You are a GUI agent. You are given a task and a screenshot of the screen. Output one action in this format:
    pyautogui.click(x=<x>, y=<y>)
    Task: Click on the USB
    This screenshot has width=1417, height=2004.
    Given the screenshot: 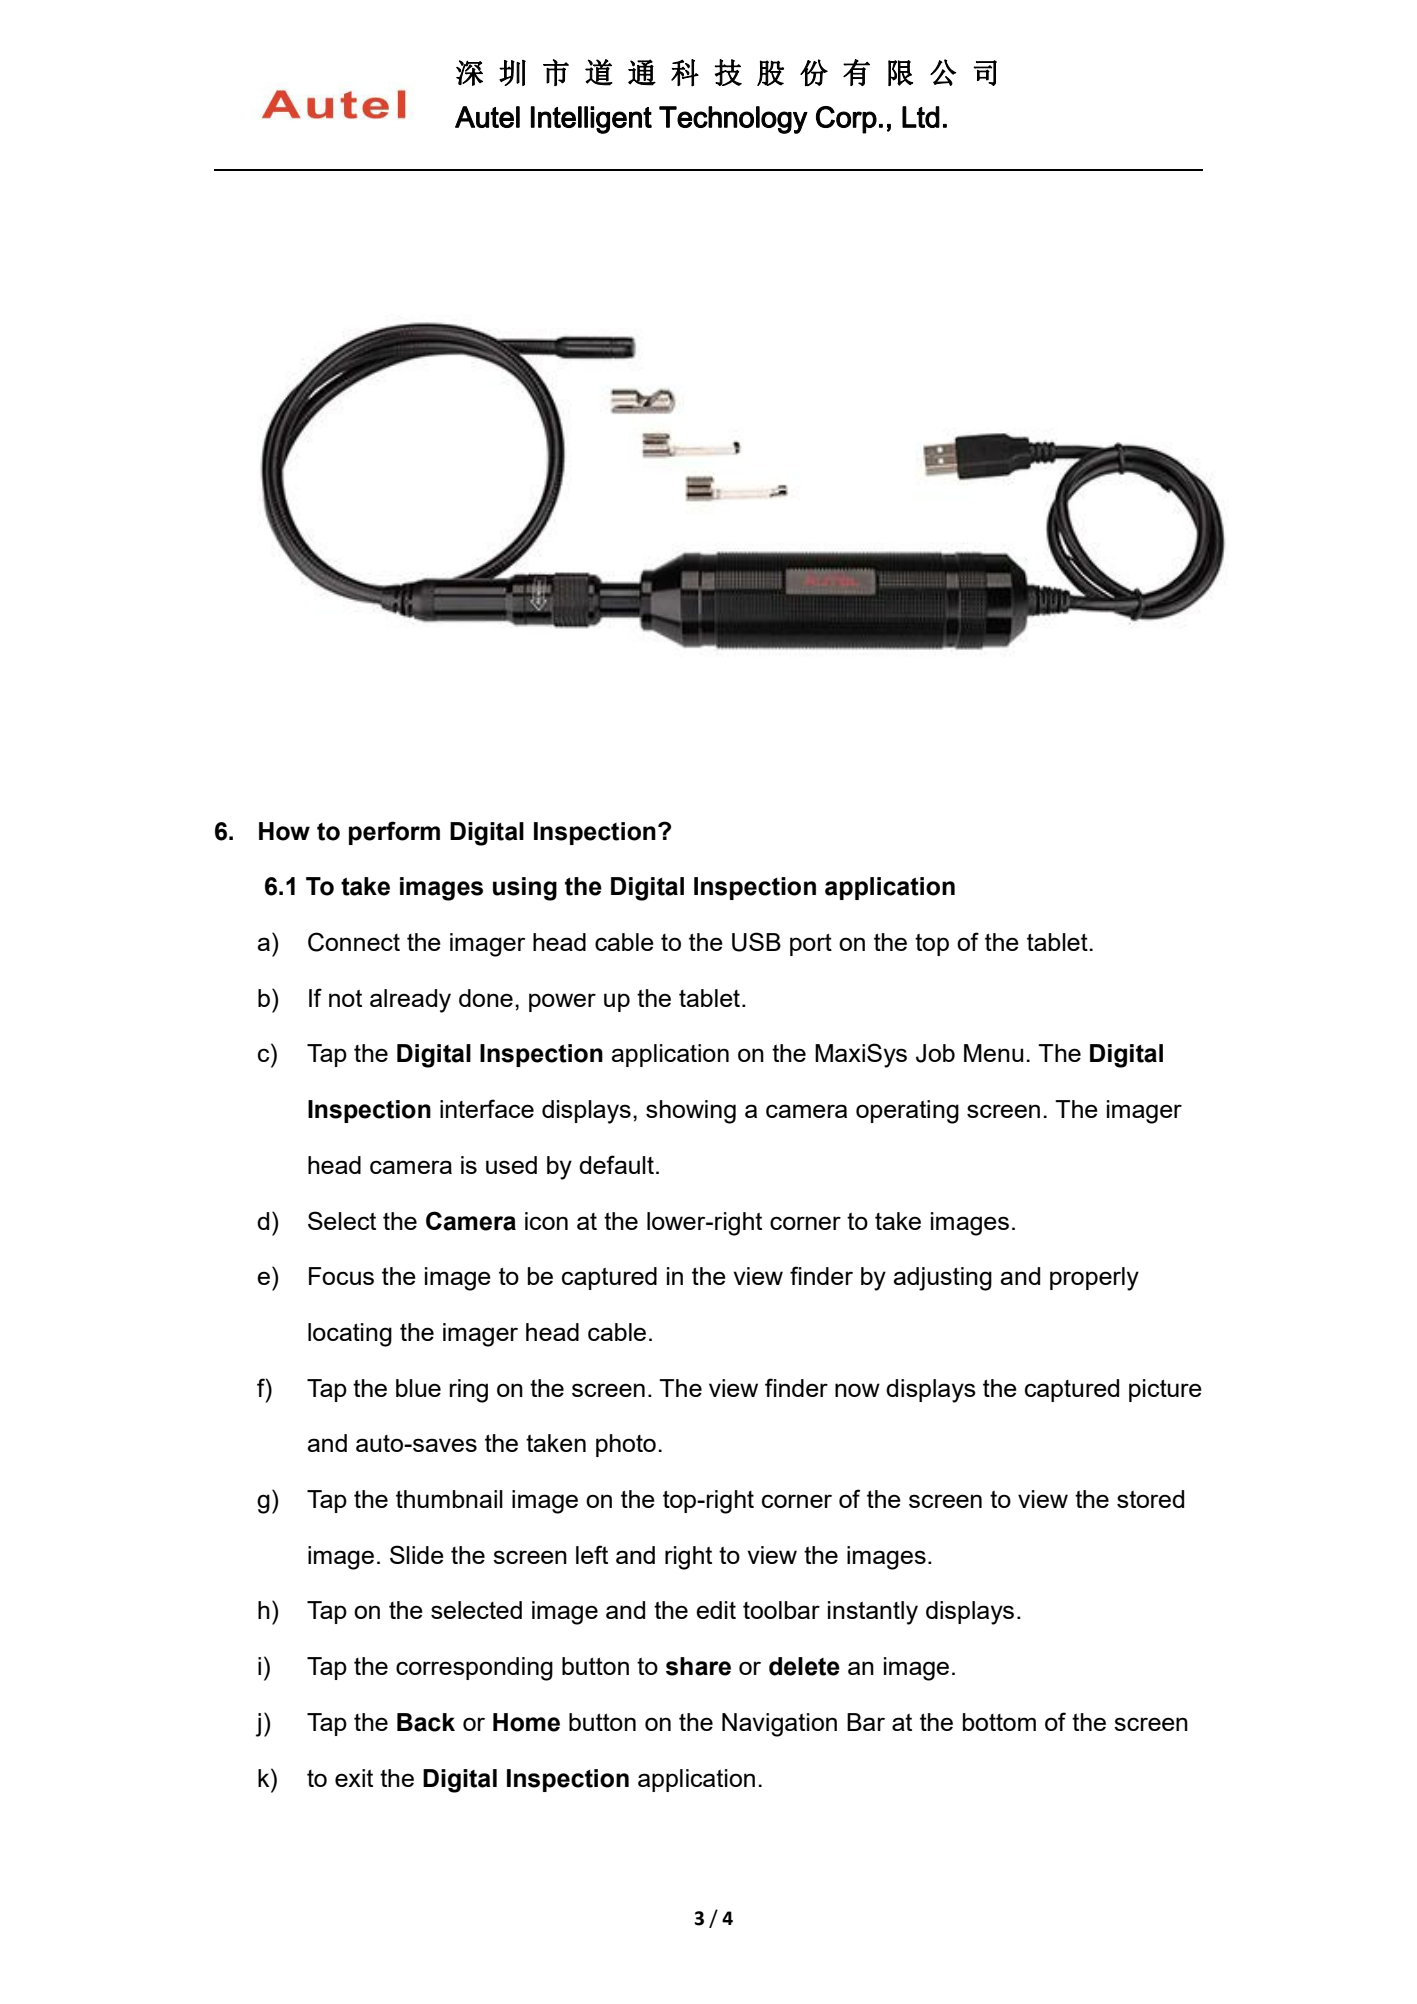 What is the action you would take?
    pyautogui.click(x=756, y=942)
